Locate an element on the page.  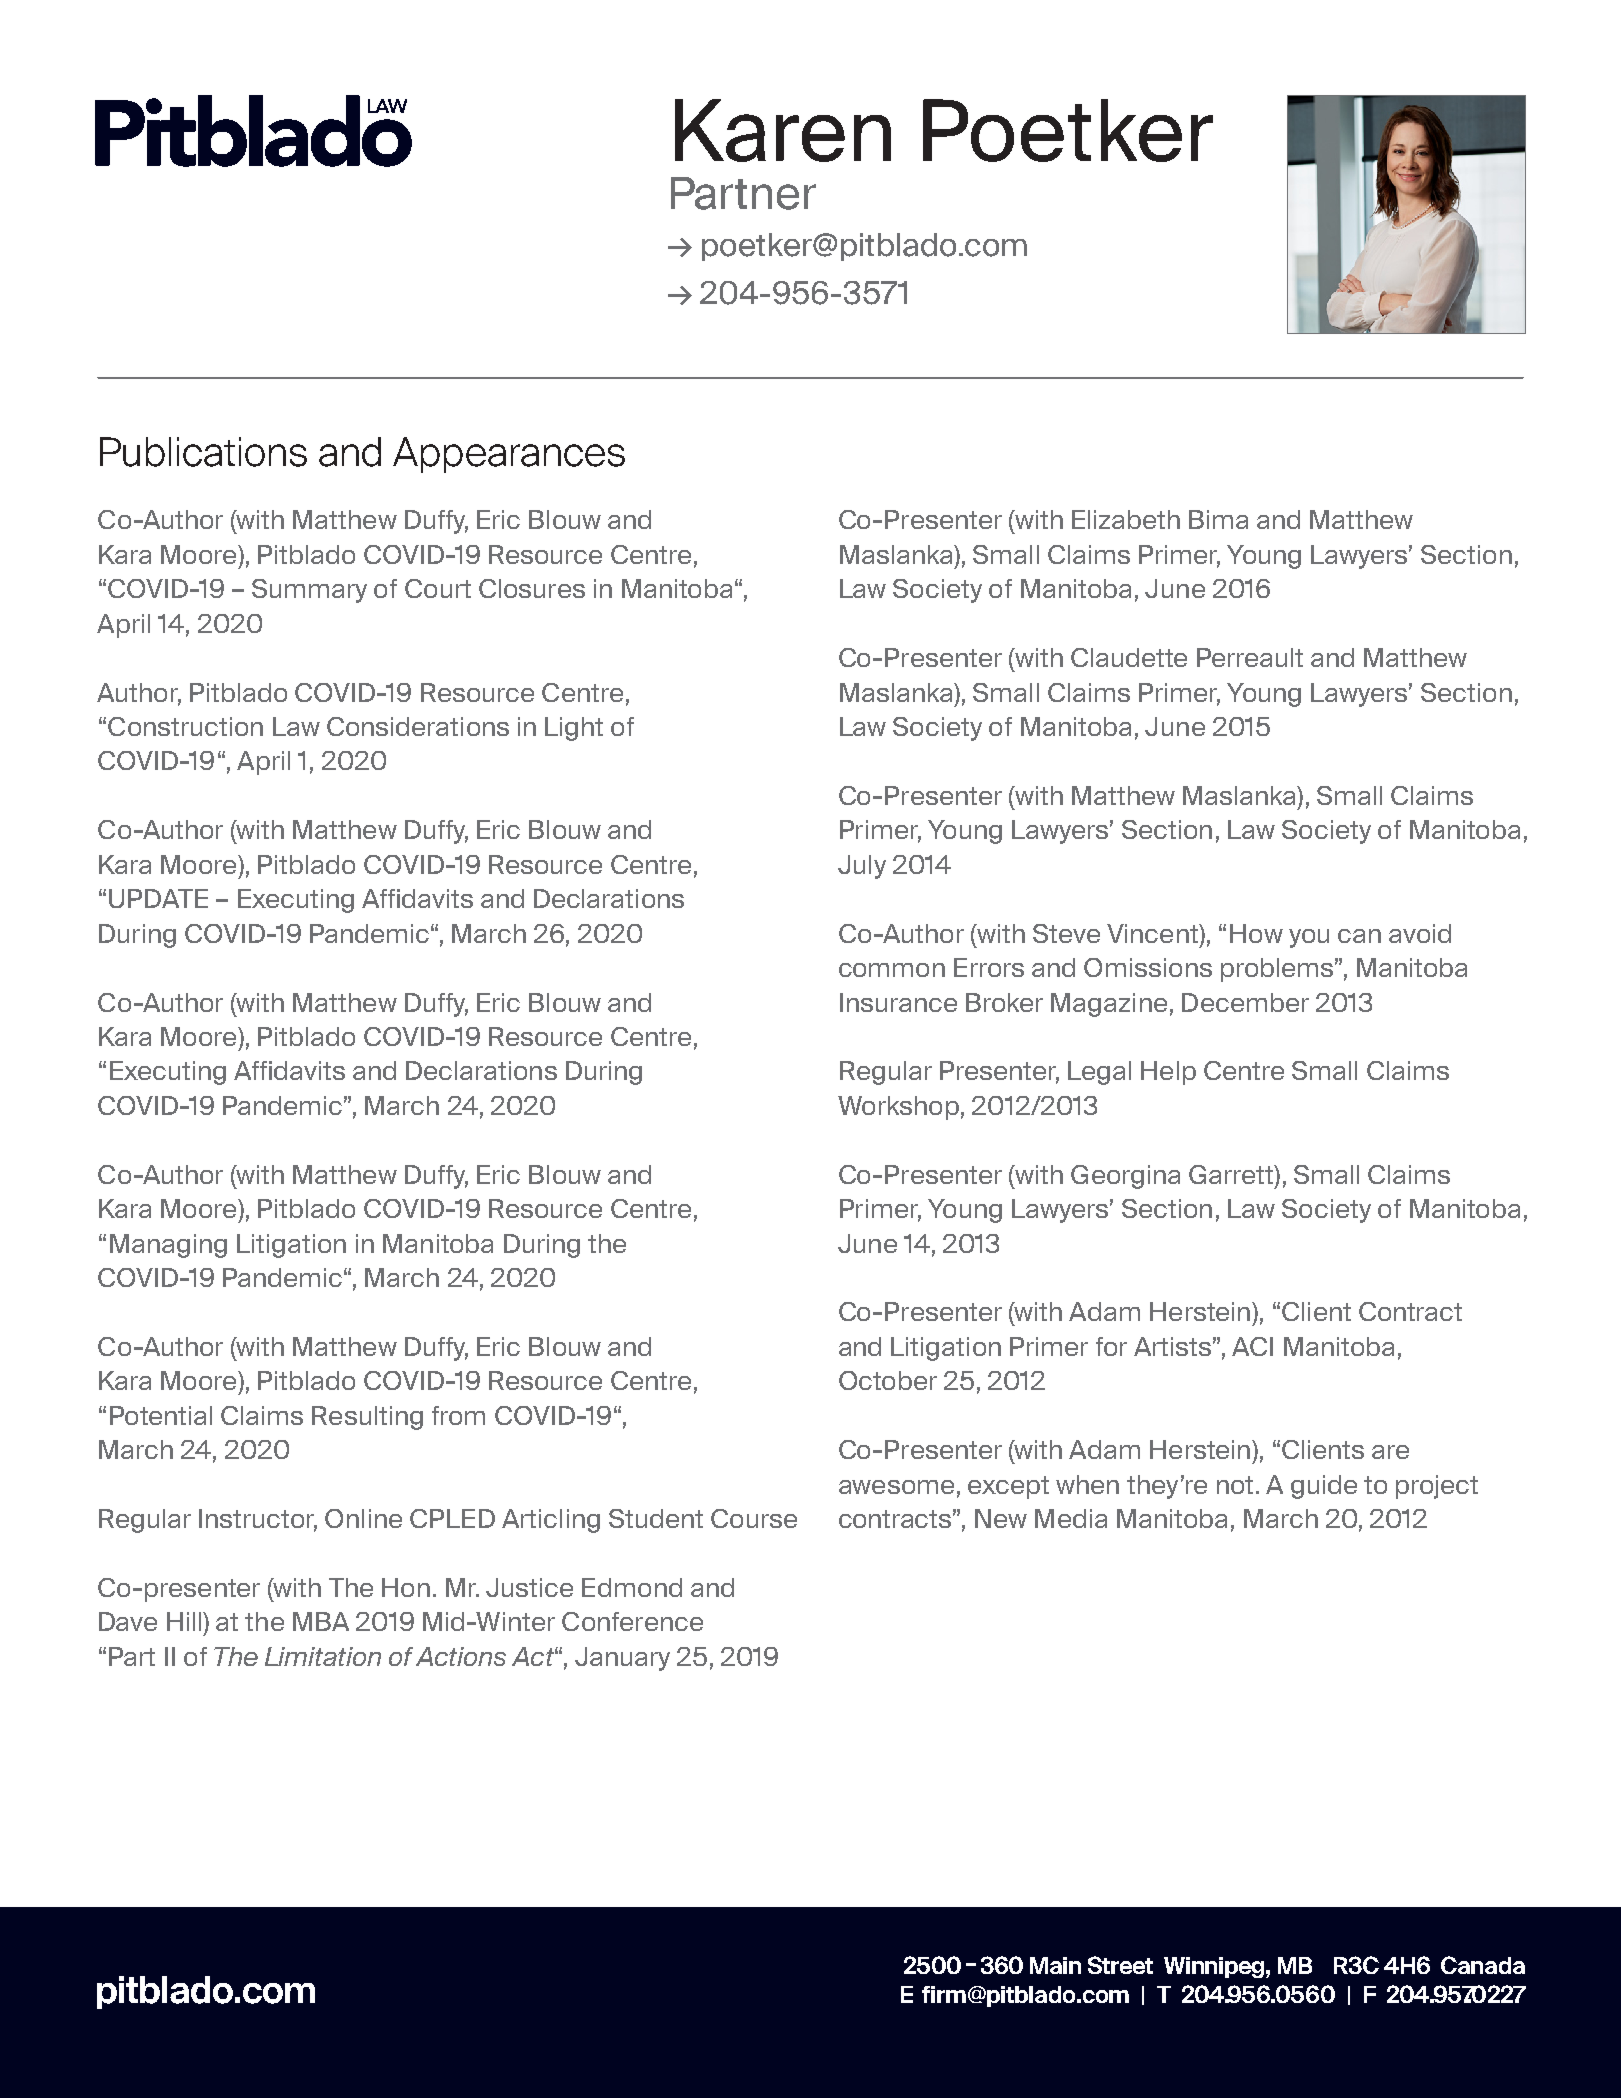
Elizabeth is located at coordinates (1126, 519).
